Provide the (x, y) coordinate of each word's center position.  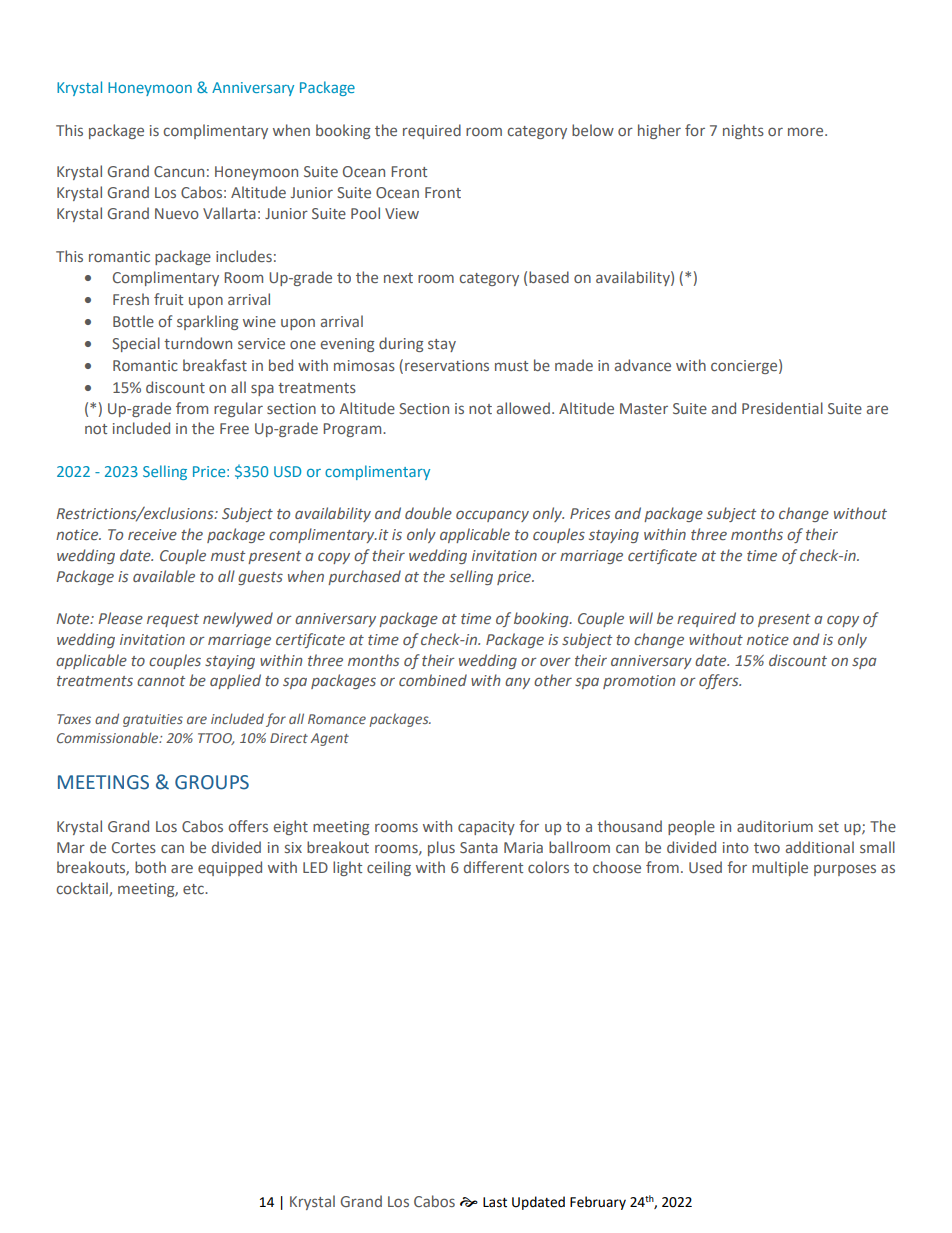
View (402, 213)
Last (495, 1202)
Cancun (179, 171)
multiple (780, 868)
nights (743, 131)
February (598, 1203)
